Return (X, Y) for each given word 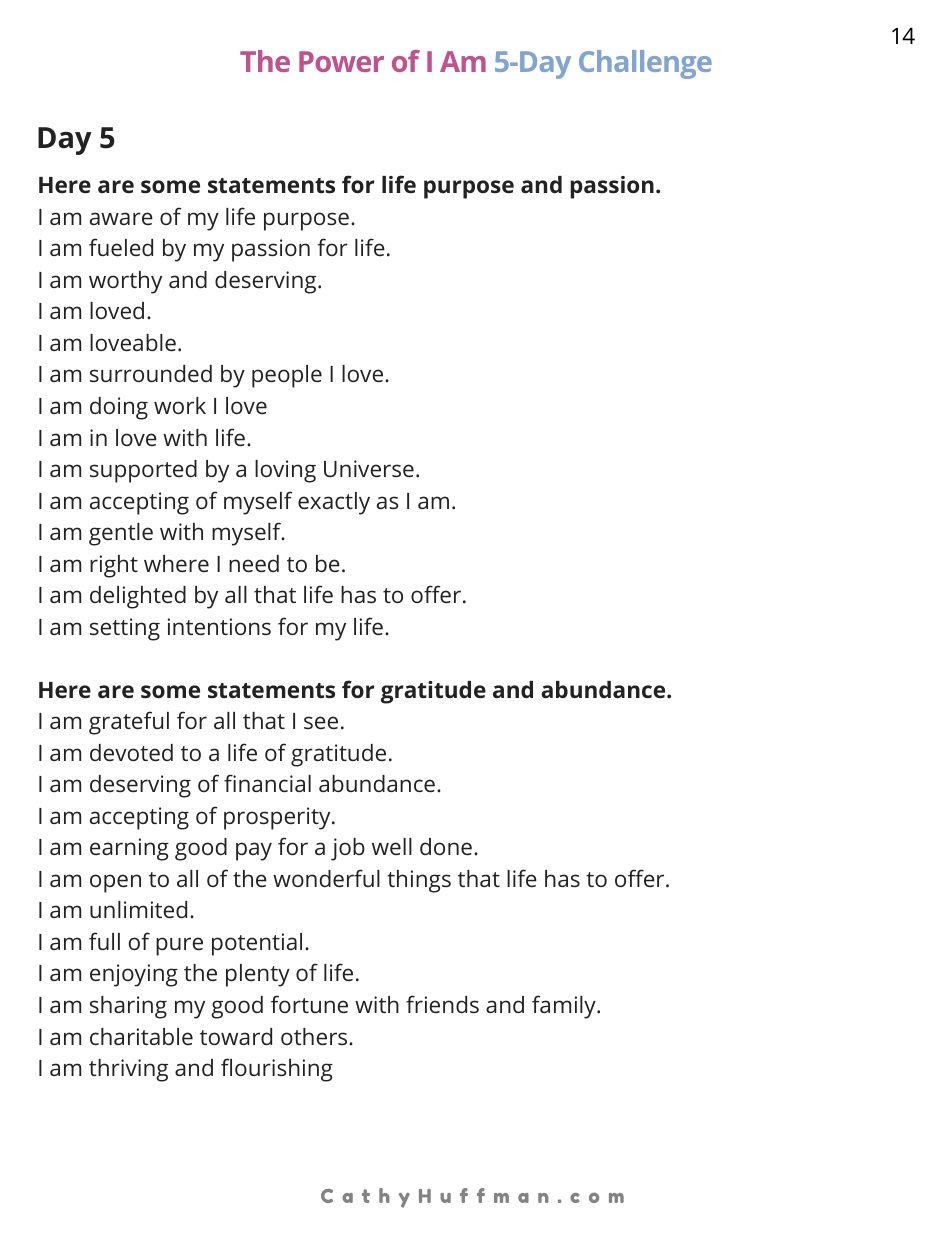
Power (341, 61)
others (315, 1036)
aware (121, 218)
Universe (369, 468)
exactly (334, 503)
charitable (141, 1036)
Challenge (645, 64)
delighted (138, 597)
